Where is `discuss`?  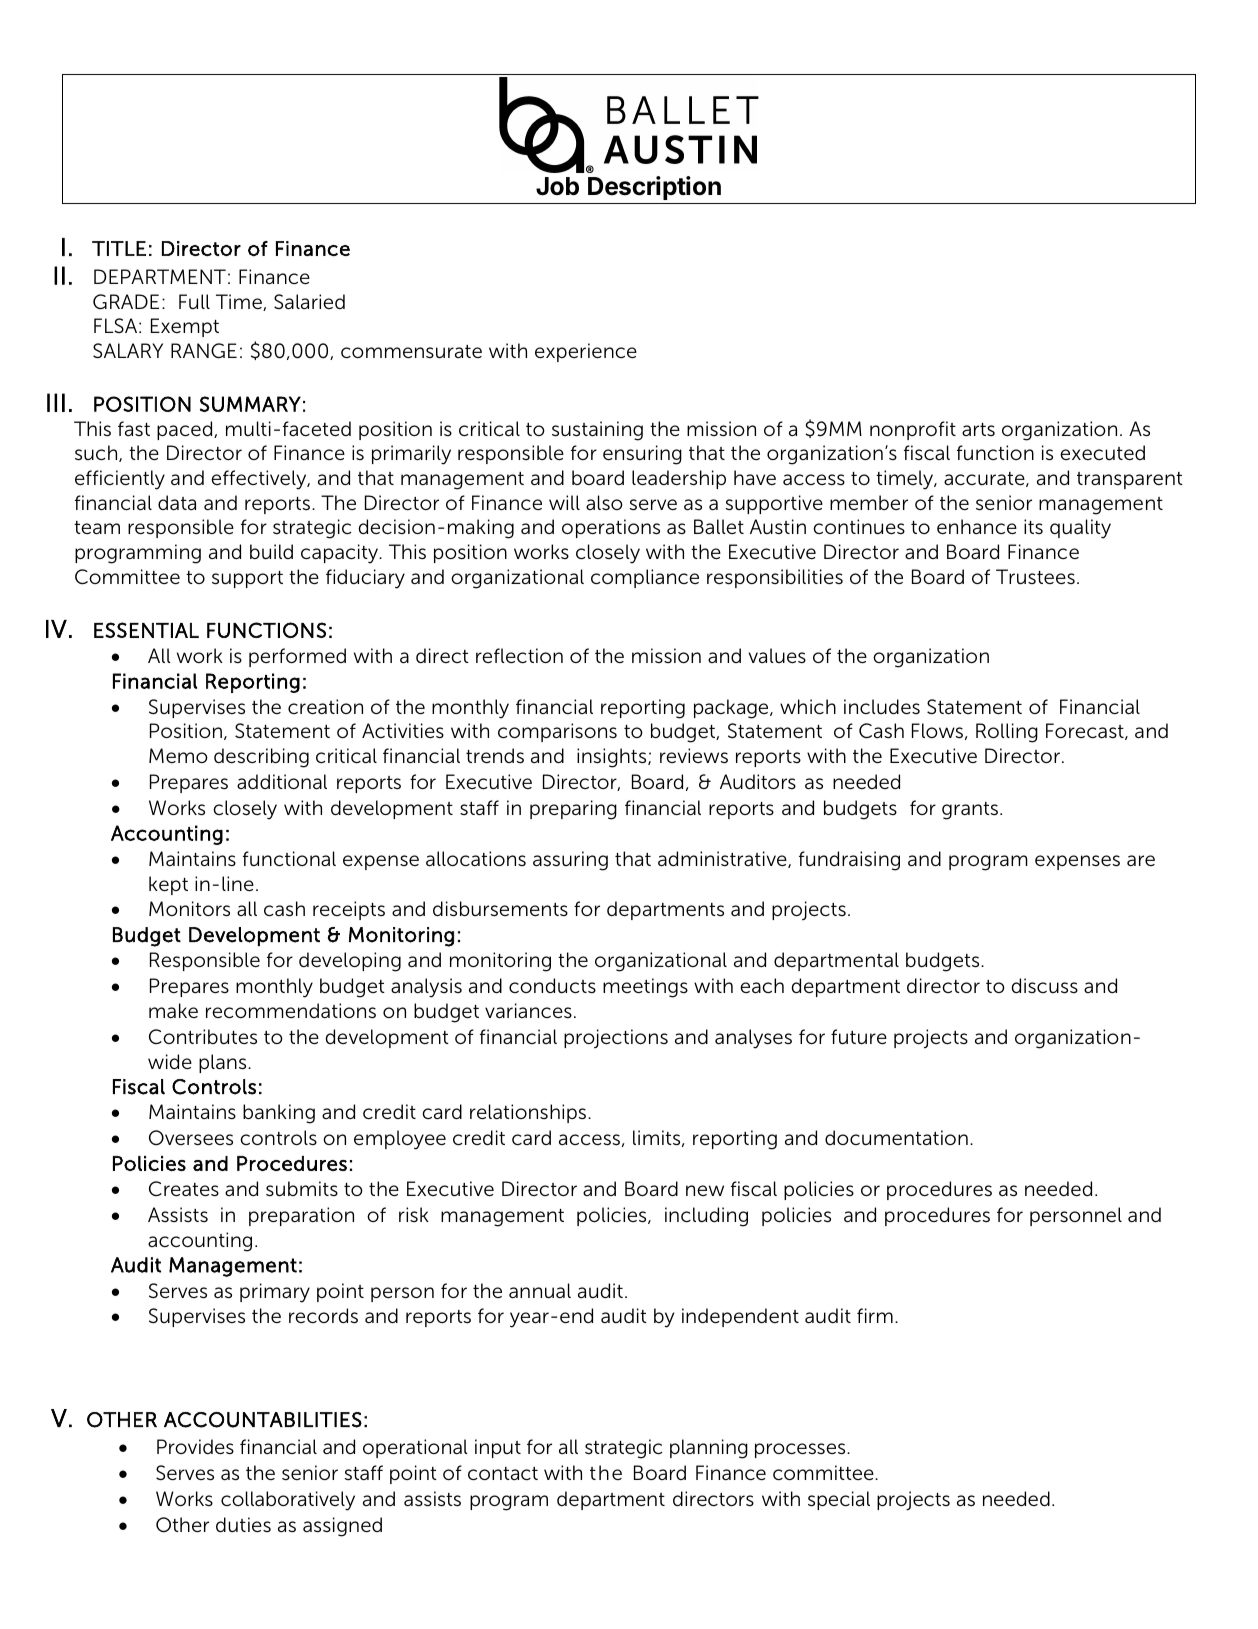
discuss is located at coordinates (1044, 986).
